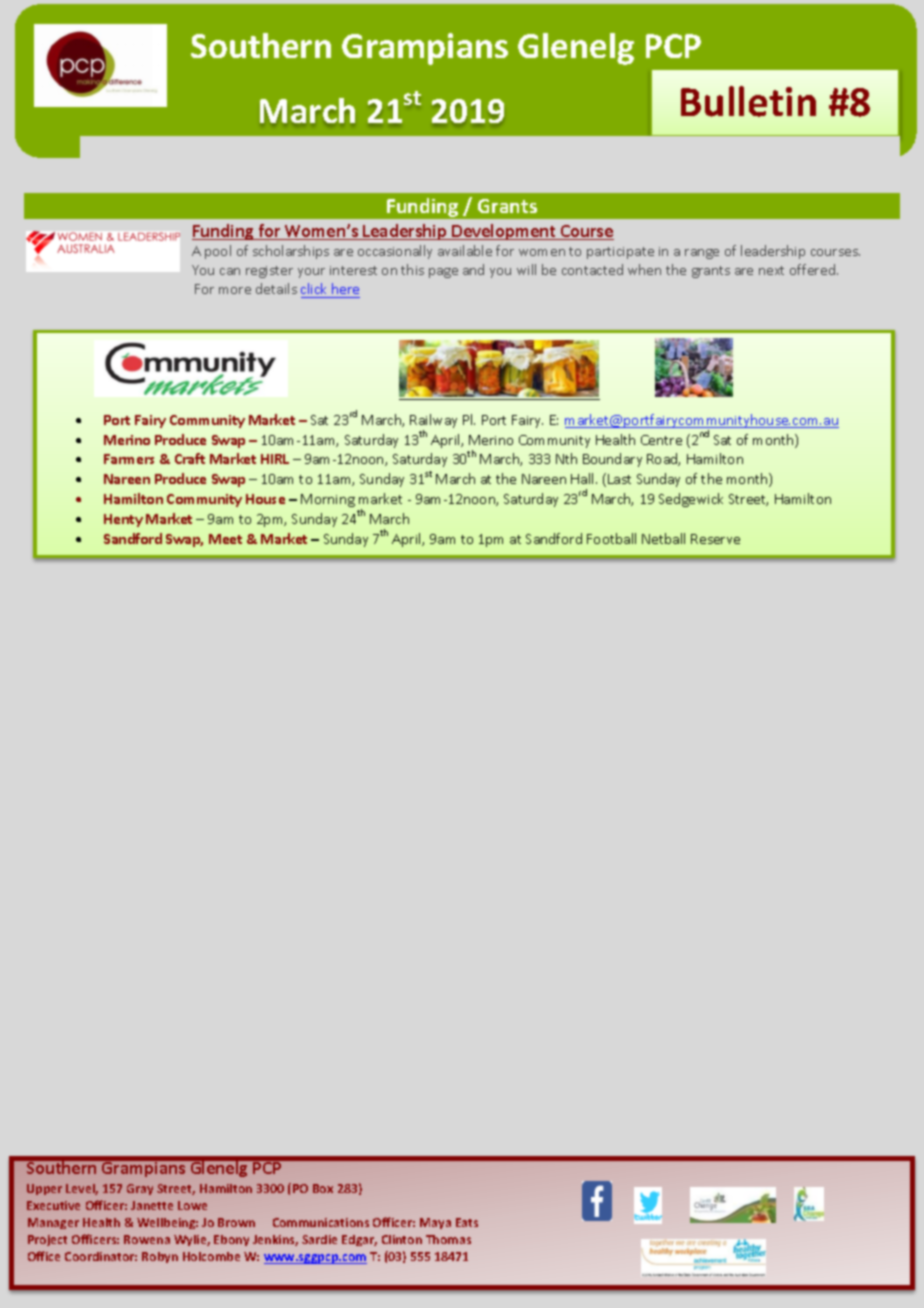 This page has width=924, height=1308. I want to click on Morning, so click(328, 500).
